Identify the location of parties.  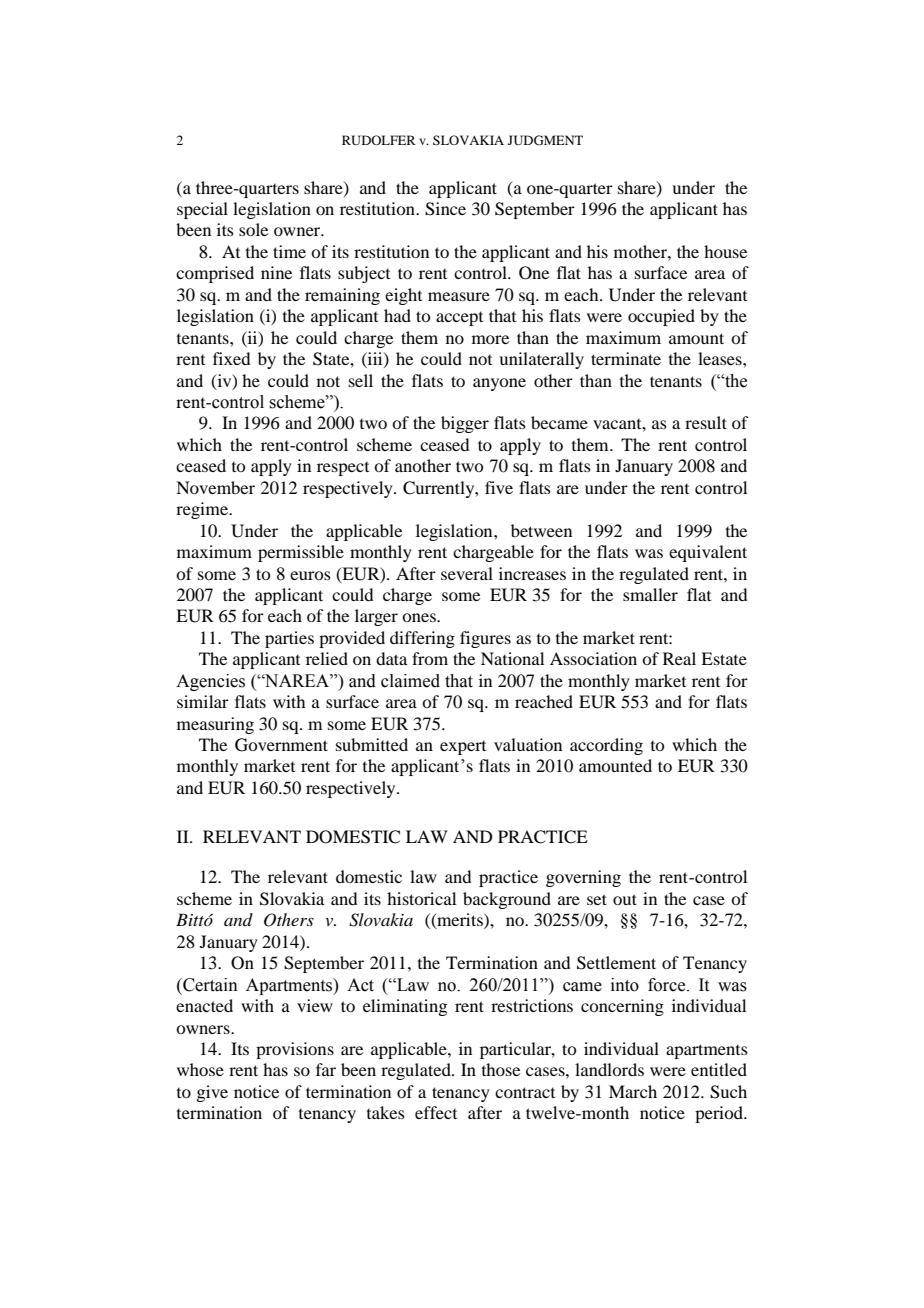
(289, 639).
